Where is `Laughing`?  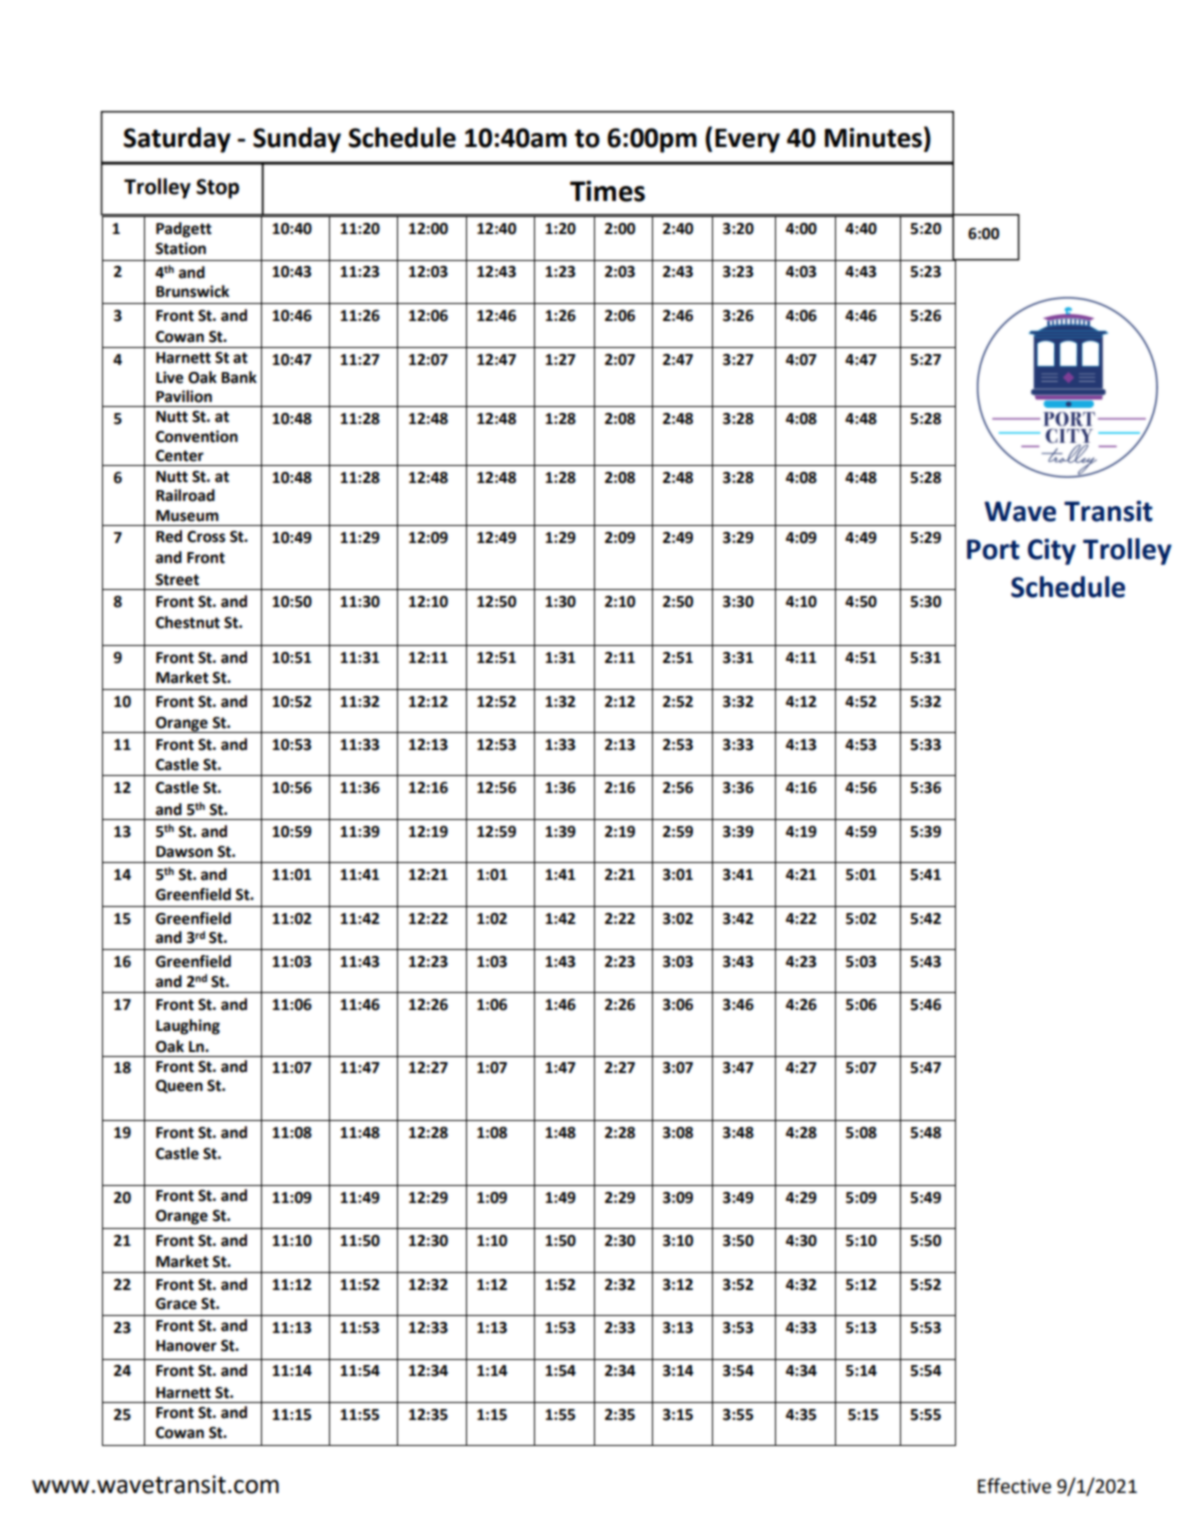
Laughing is located at coordinates (188, 1027).
